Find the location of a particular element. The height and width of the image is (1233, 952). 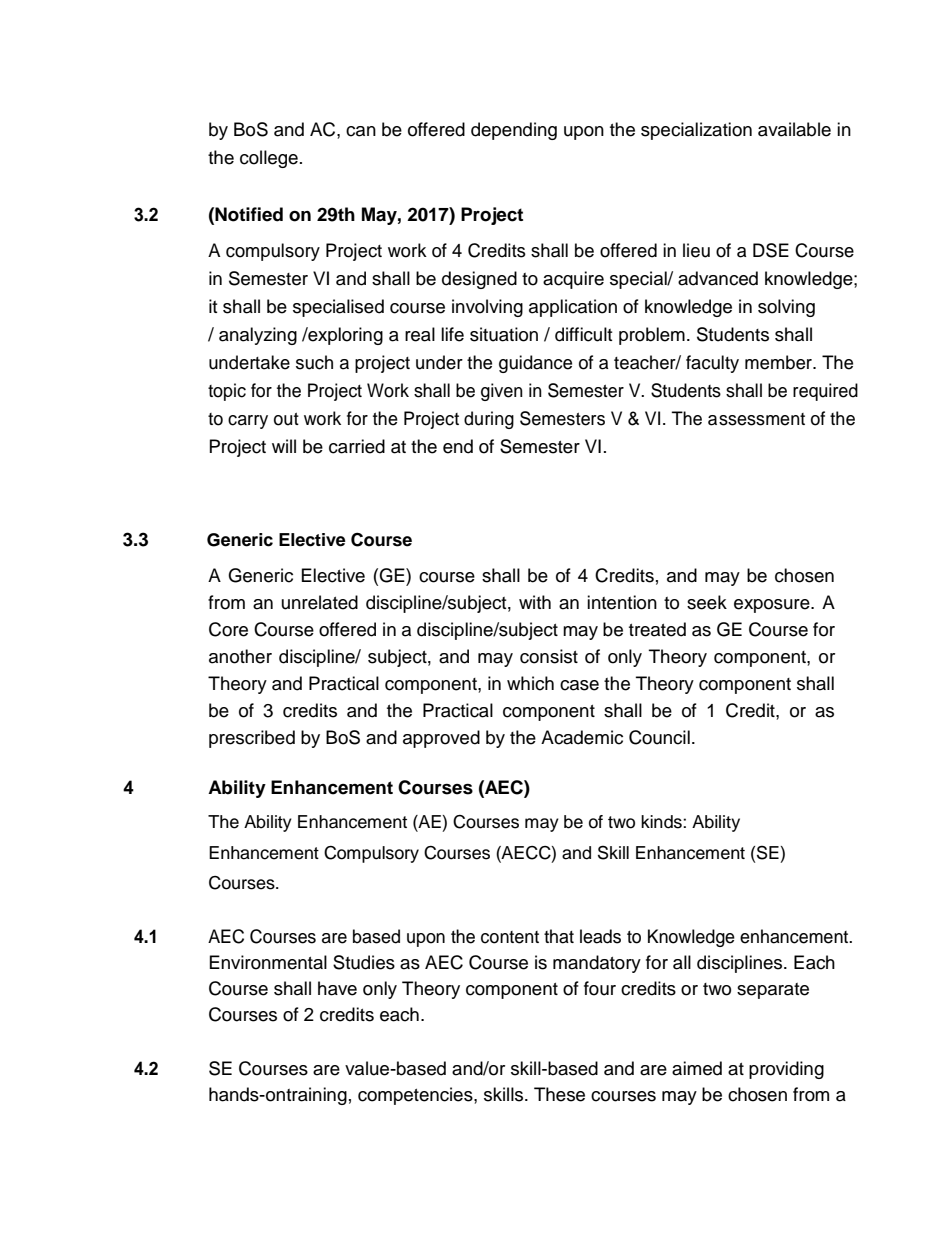

have is located at coordinates (337, 988).
